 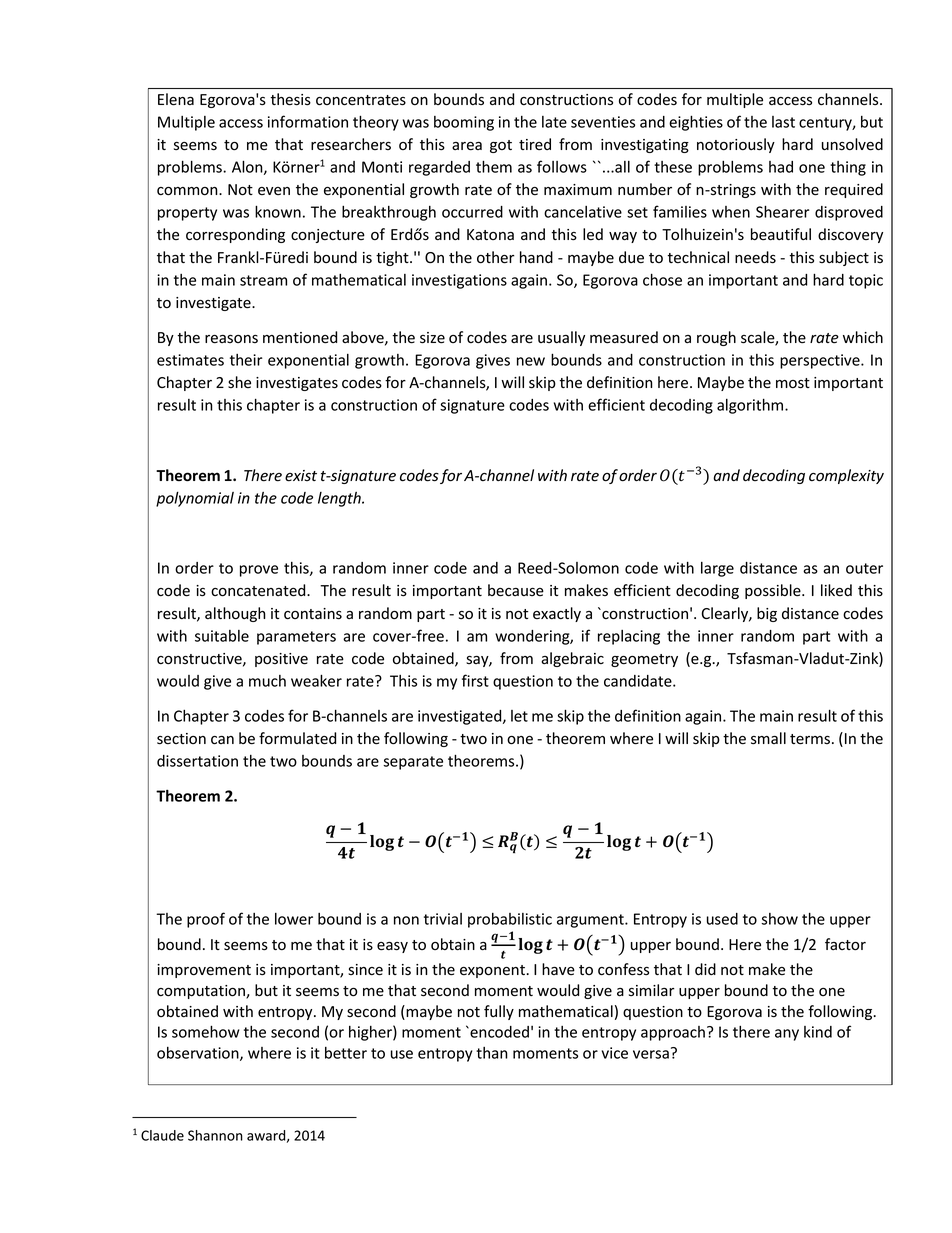 What do you see at coordinates (768, 738) in the screenshot?
I see `small` at bounding box center [768, 738].
